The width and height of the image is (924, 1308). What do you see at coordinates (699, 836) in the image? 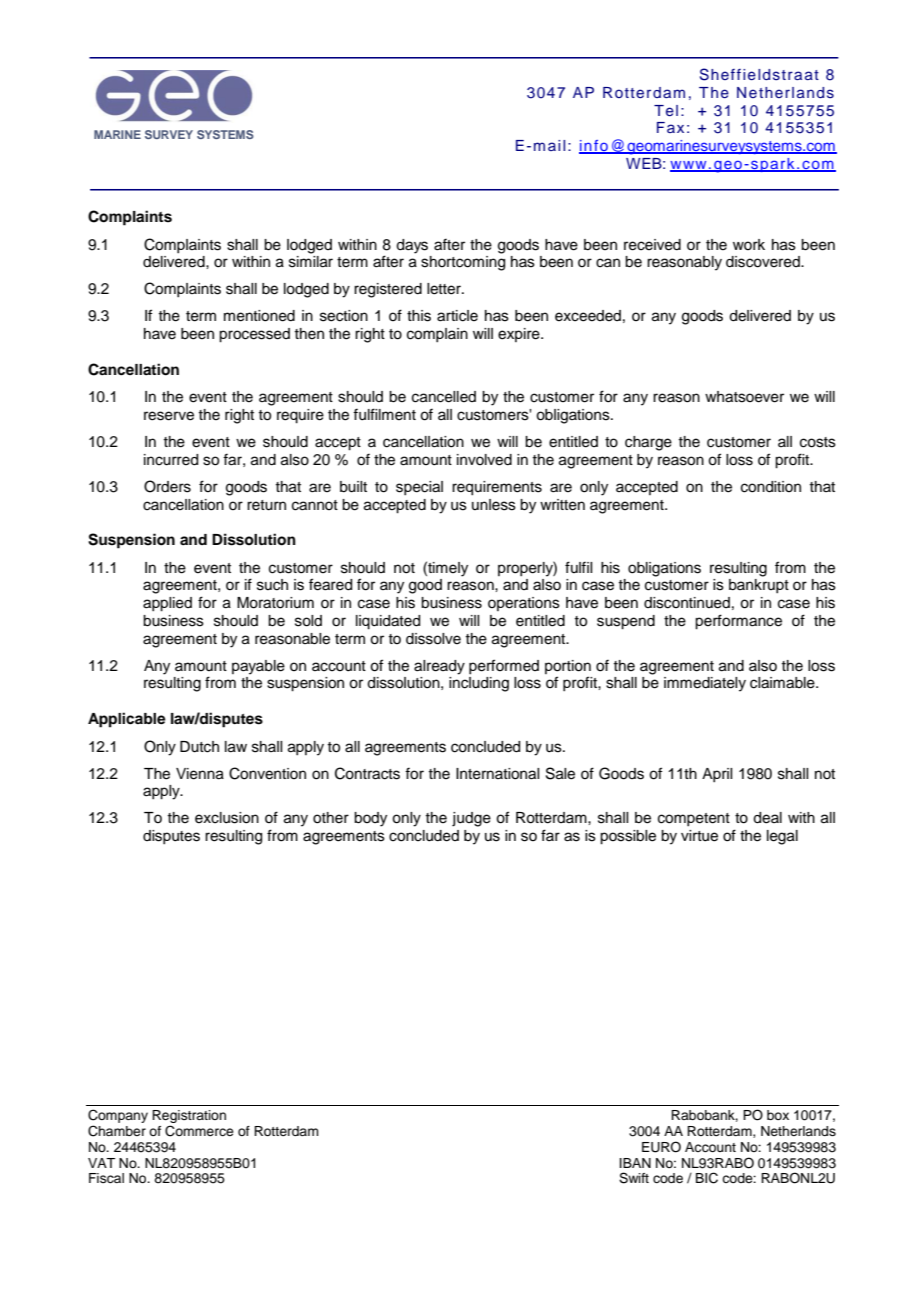
I see `virtue` at bounding box center [699, 836].
